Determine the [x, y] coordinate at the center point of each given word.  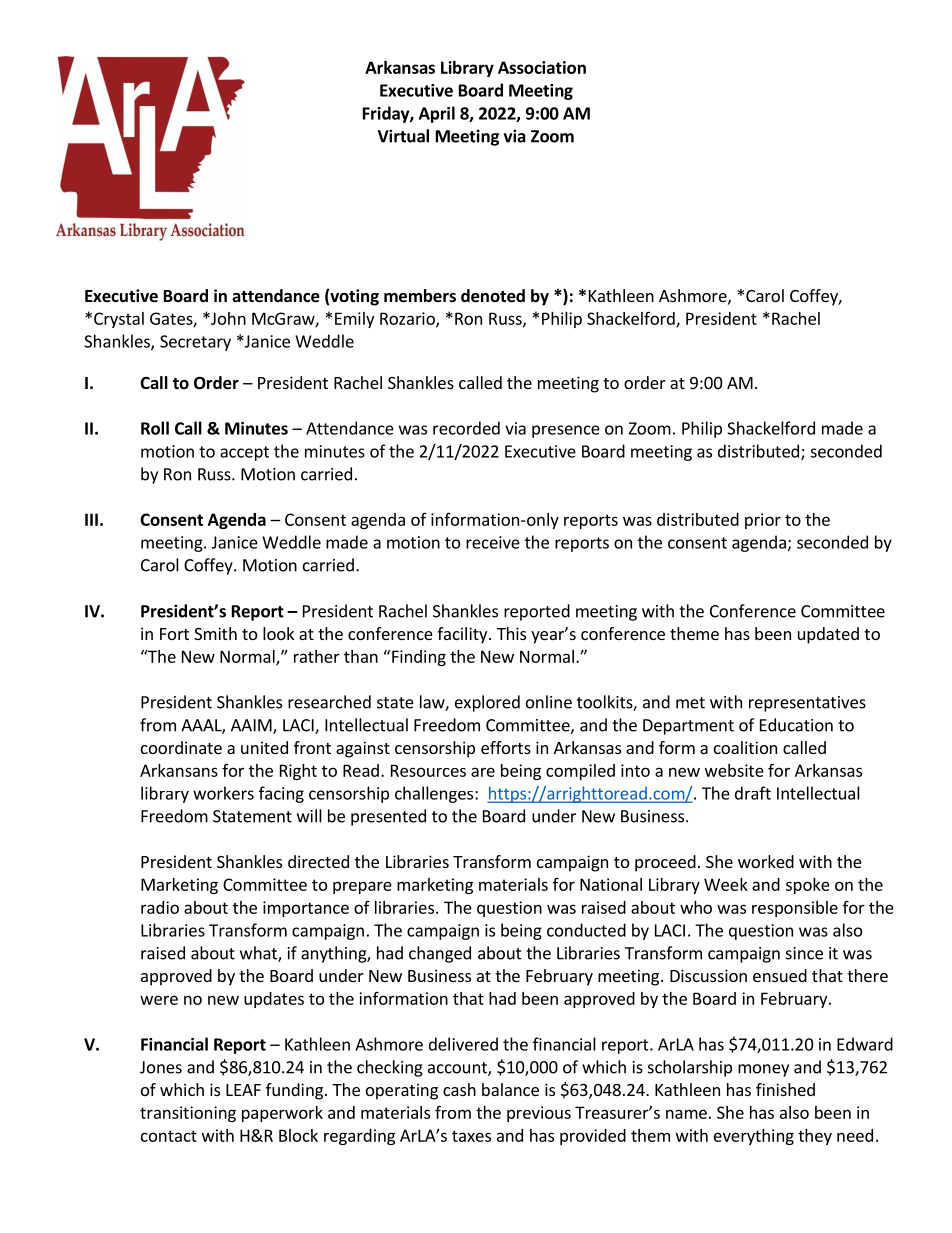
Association [542, 67]
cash [459, 1089]
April [437, 114]
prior [763, 521]
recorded [466, 428]
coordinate [181, 747]
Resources [428, 770]
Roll [155, 428]
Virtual [403, 136]
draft [753, 793]
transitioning [188, 1114]
